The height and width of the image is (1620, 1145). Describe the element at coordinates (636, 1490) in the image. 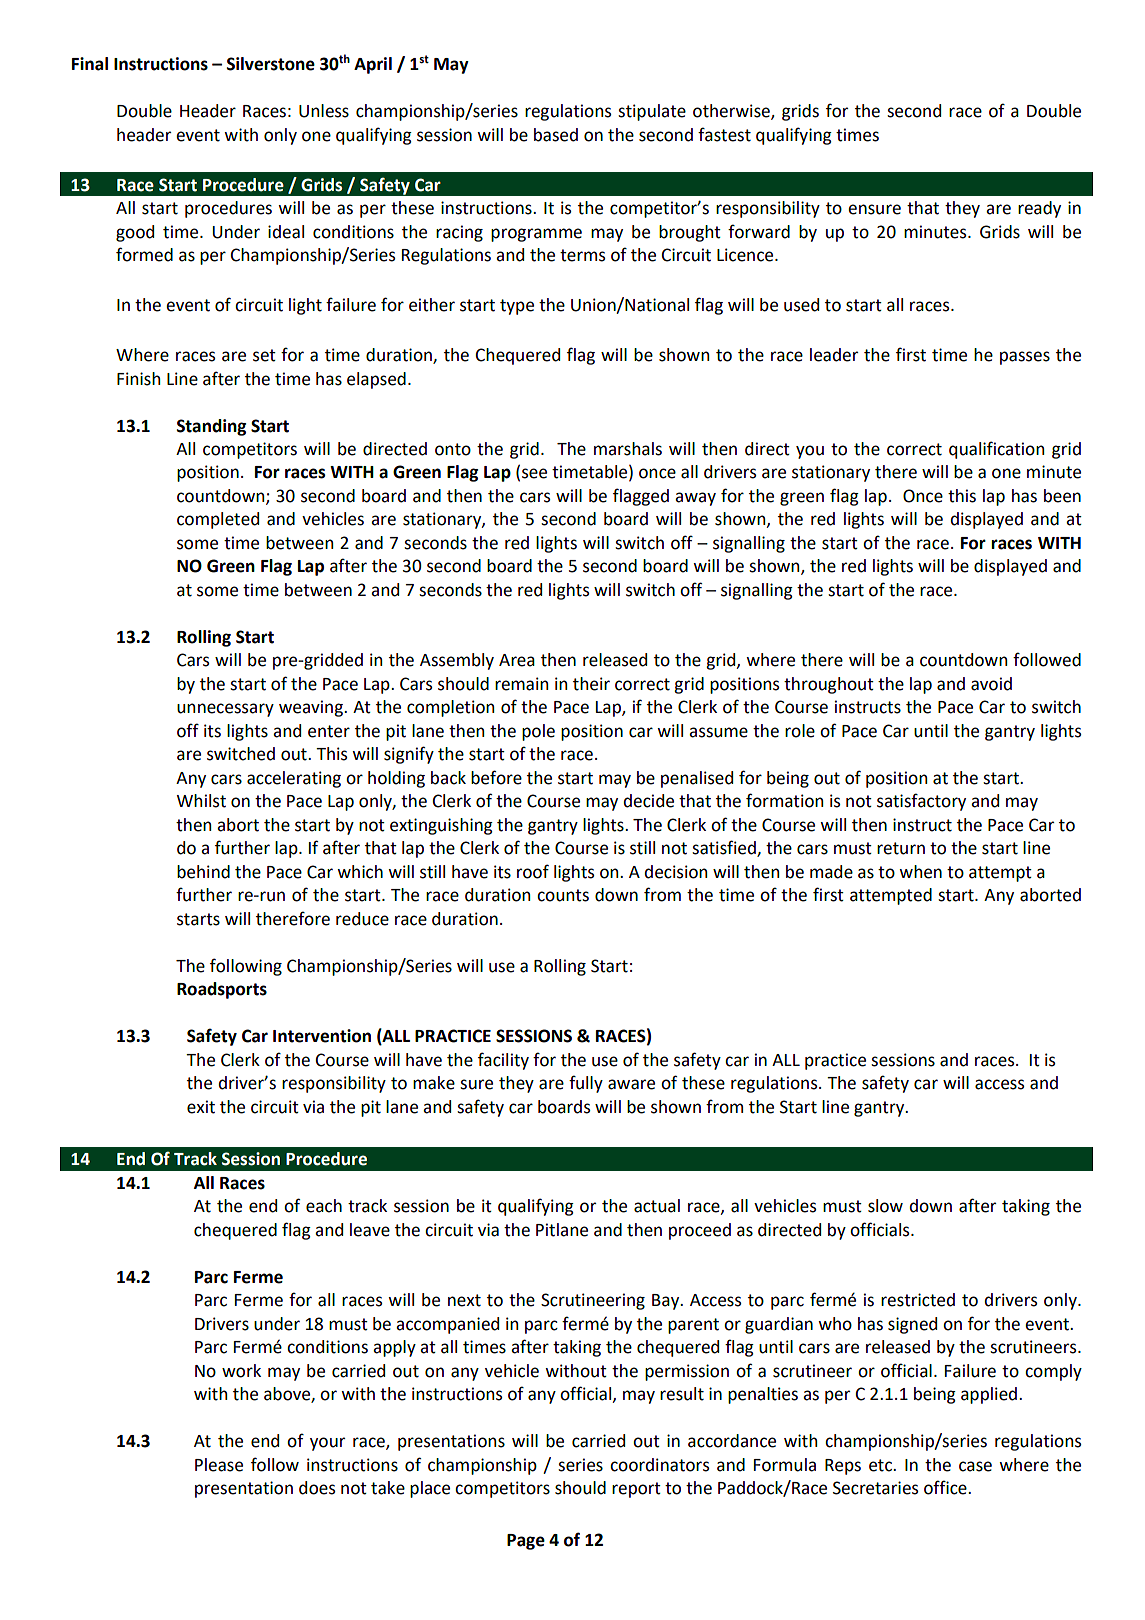

I see `report` at that location.
